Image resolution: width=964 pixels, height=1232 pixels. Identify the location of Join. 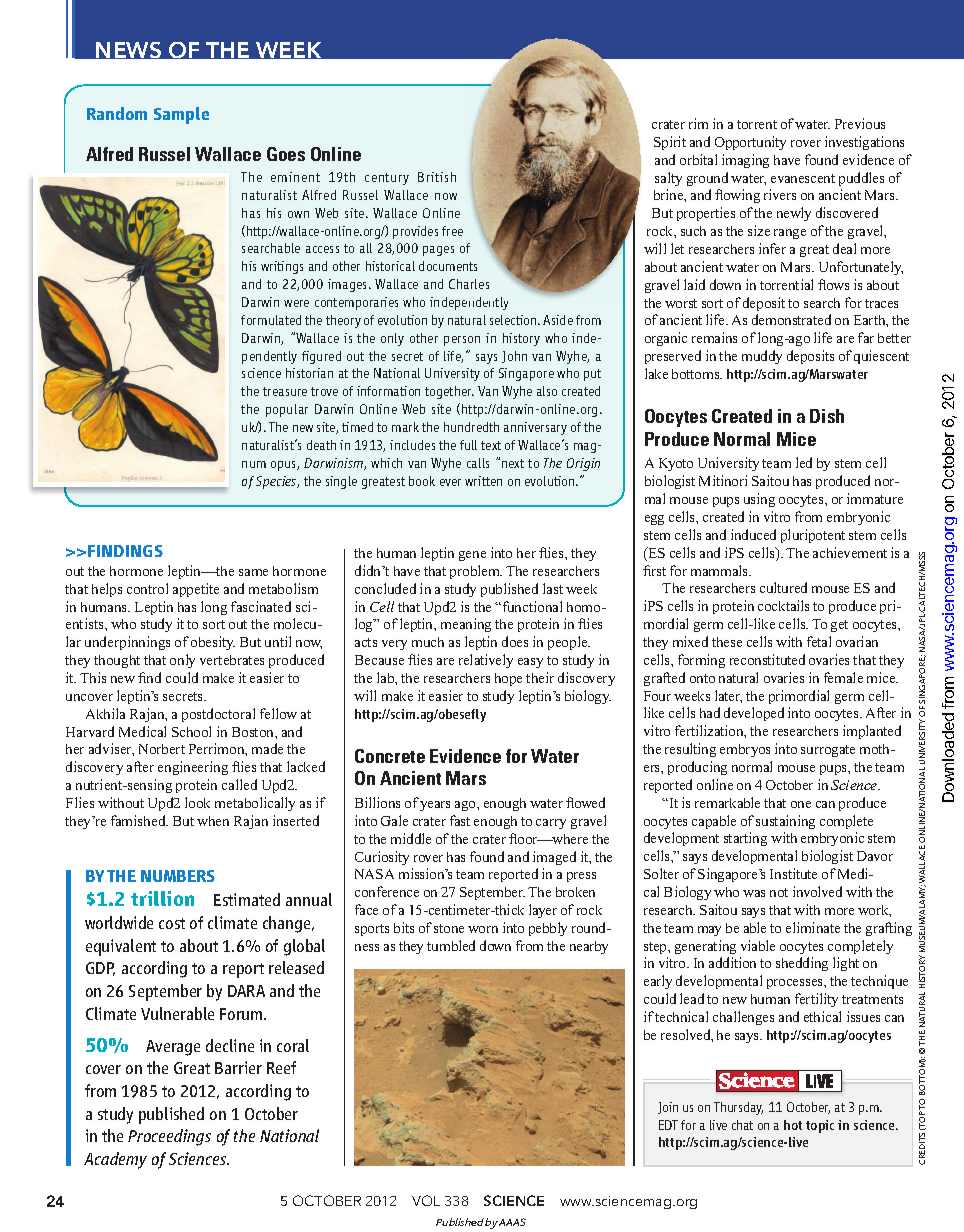
(668, 1108).
